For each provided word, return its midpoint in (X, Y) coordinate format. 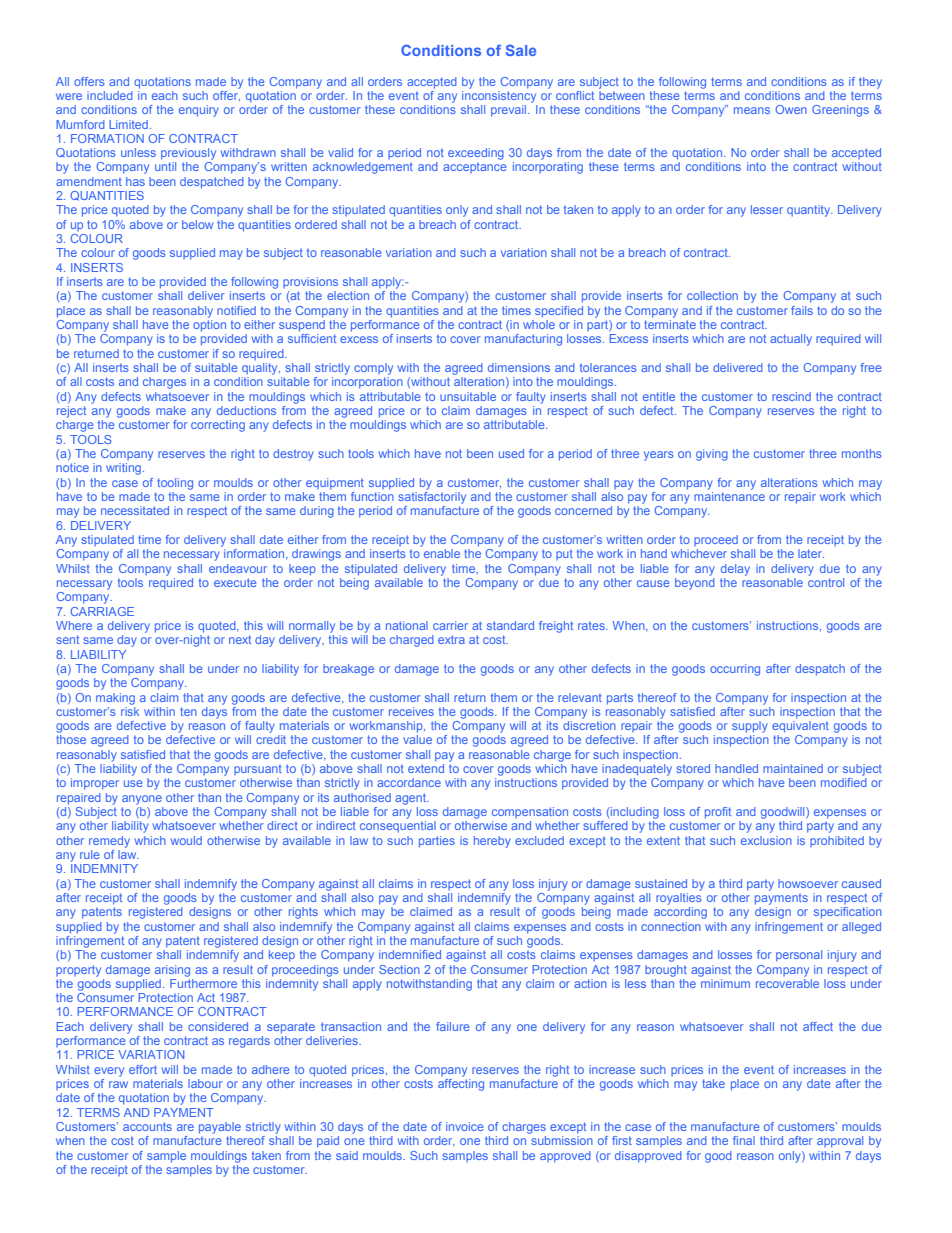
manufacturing (523, 340)
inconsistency (499, 97)
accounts (147, 1126)
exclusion (766, 840)
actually (791, 340)
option (209, 326)
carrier (450, 625)
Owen (791, 109)
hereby (492, 842)
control (826, 582)
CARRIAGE (102, 611)
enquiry (199, 111)
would (186, 840)
